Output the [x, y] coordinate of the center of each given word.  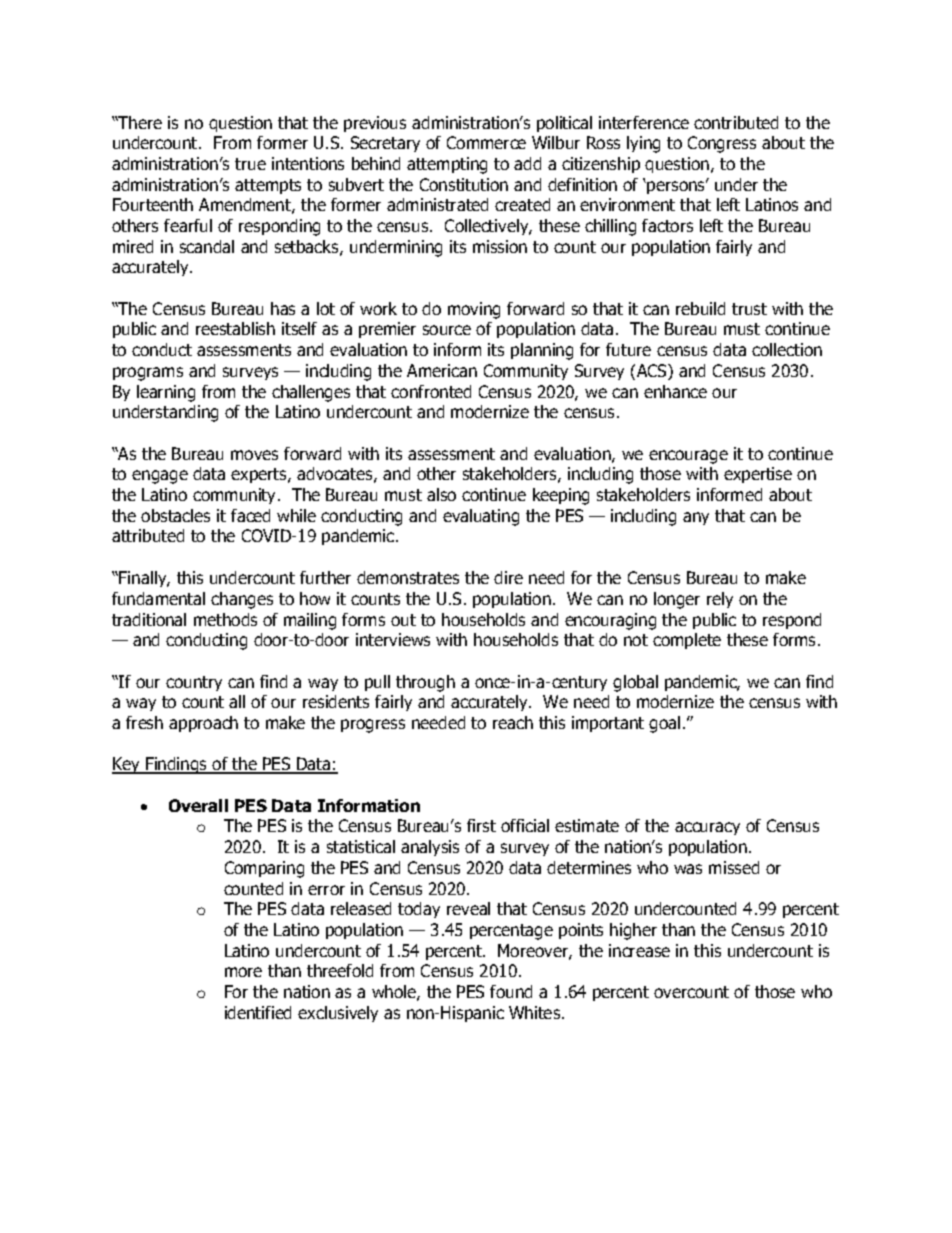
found [511, 991]
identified [258, 1012]
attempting [447, 165]
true [250, 164]
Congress [722, 144]
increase [639, 950]
